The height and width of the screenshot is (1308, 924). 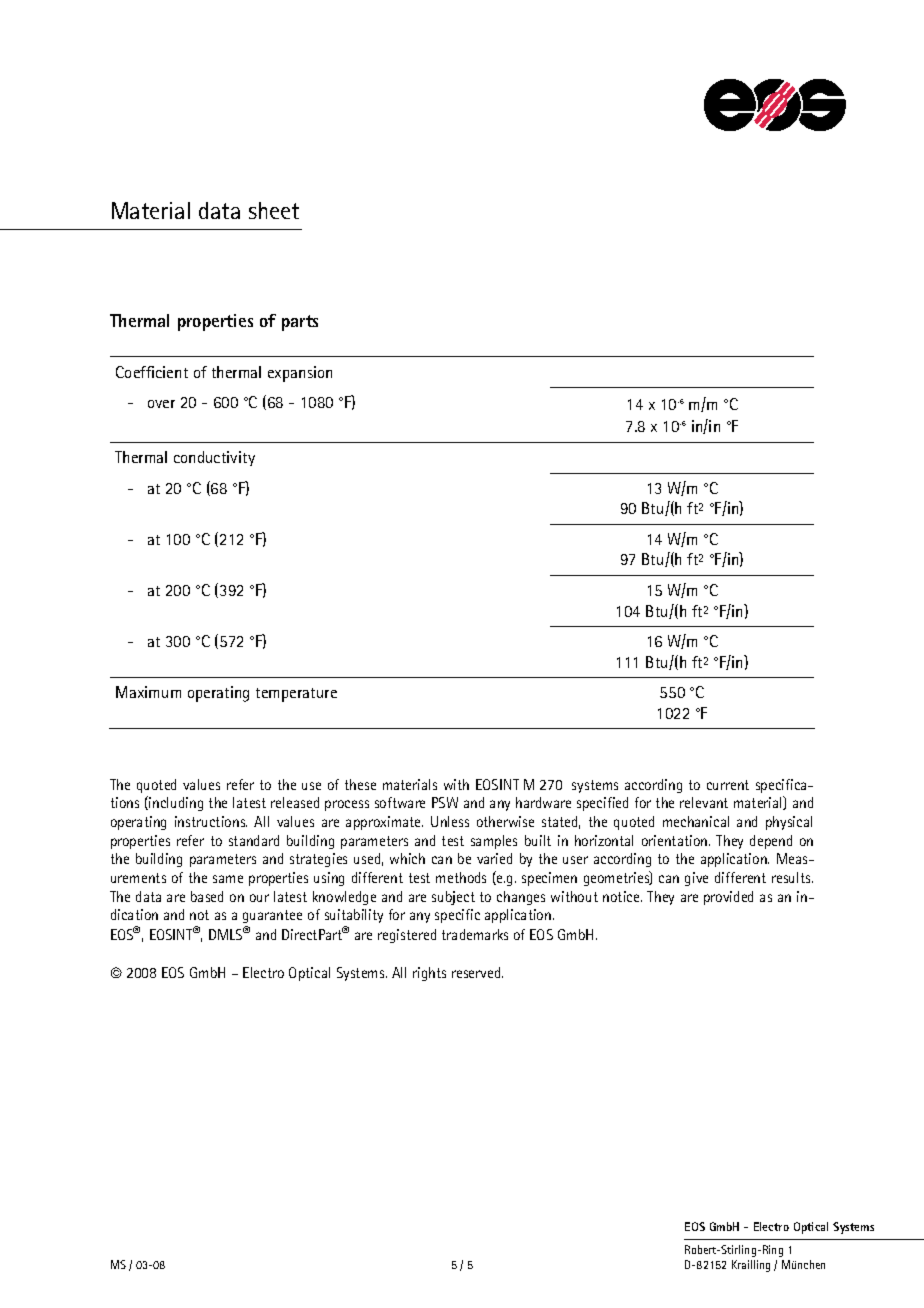 I want to click on conductivity, so click(x=214, y=458).
